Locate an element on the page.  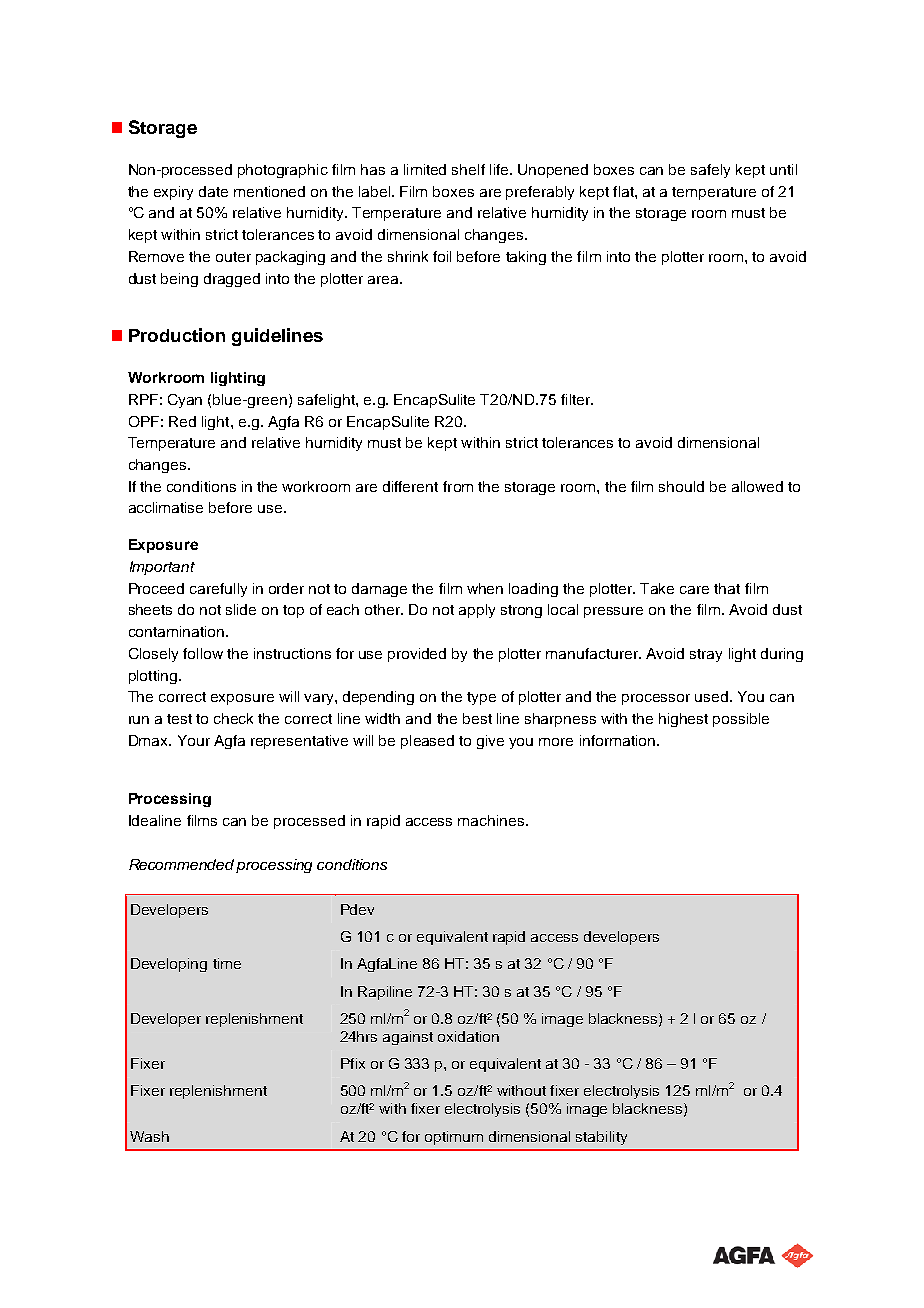
shelf is located at coordinates (468, 169).
